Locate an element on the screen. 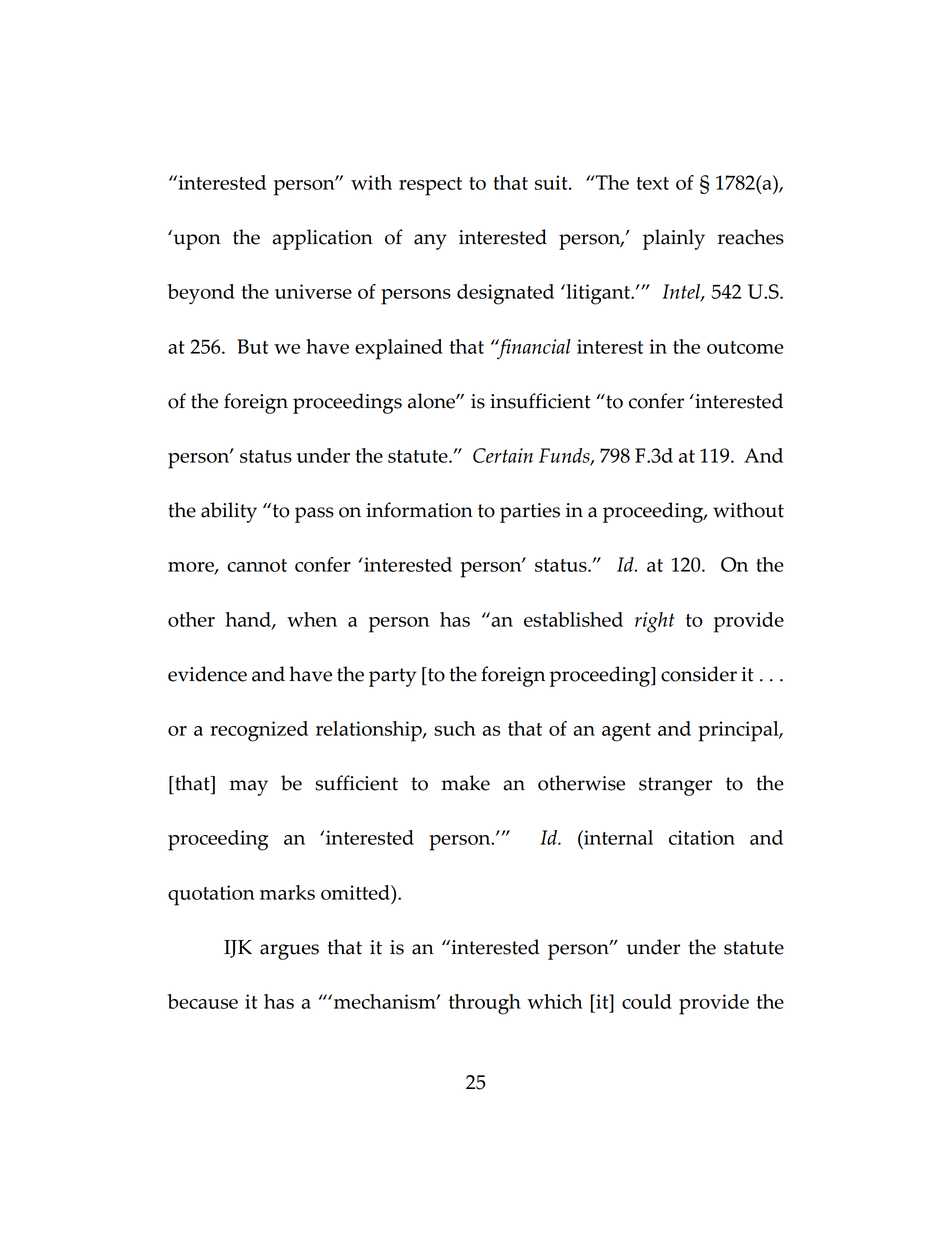 This screenshot has width=952, height=1233. evidence is located at coordinates (207, 674).
